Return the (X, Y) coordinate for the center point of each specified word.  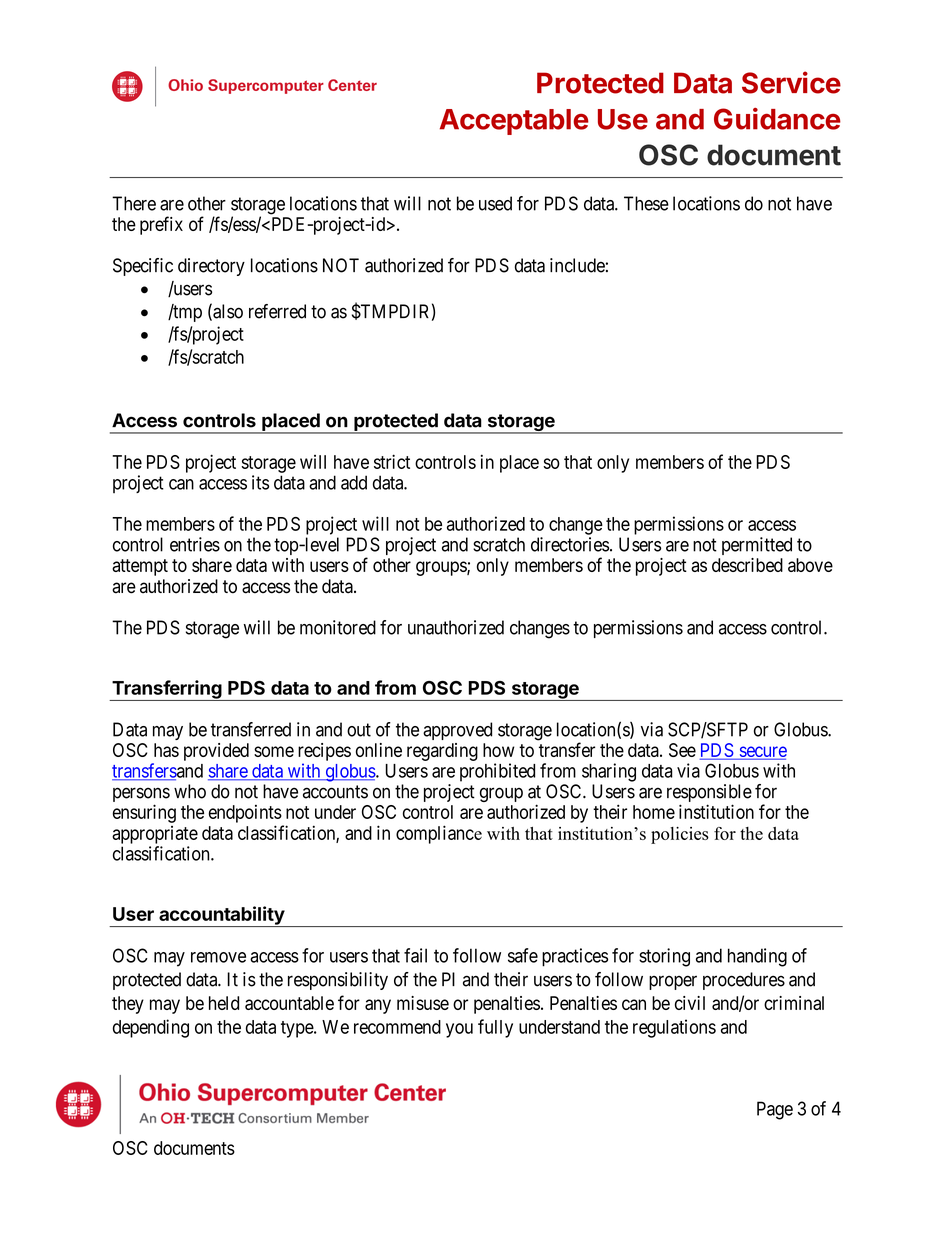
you (459, 1030)
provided (216, 752)
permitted (757, 546)
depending (151, 1028)
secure (762, 752)
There (134, 203)
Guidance (777, 119)
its (260, 482)
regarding (442, 752)
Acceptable (514, 122)
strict (392, 461)
